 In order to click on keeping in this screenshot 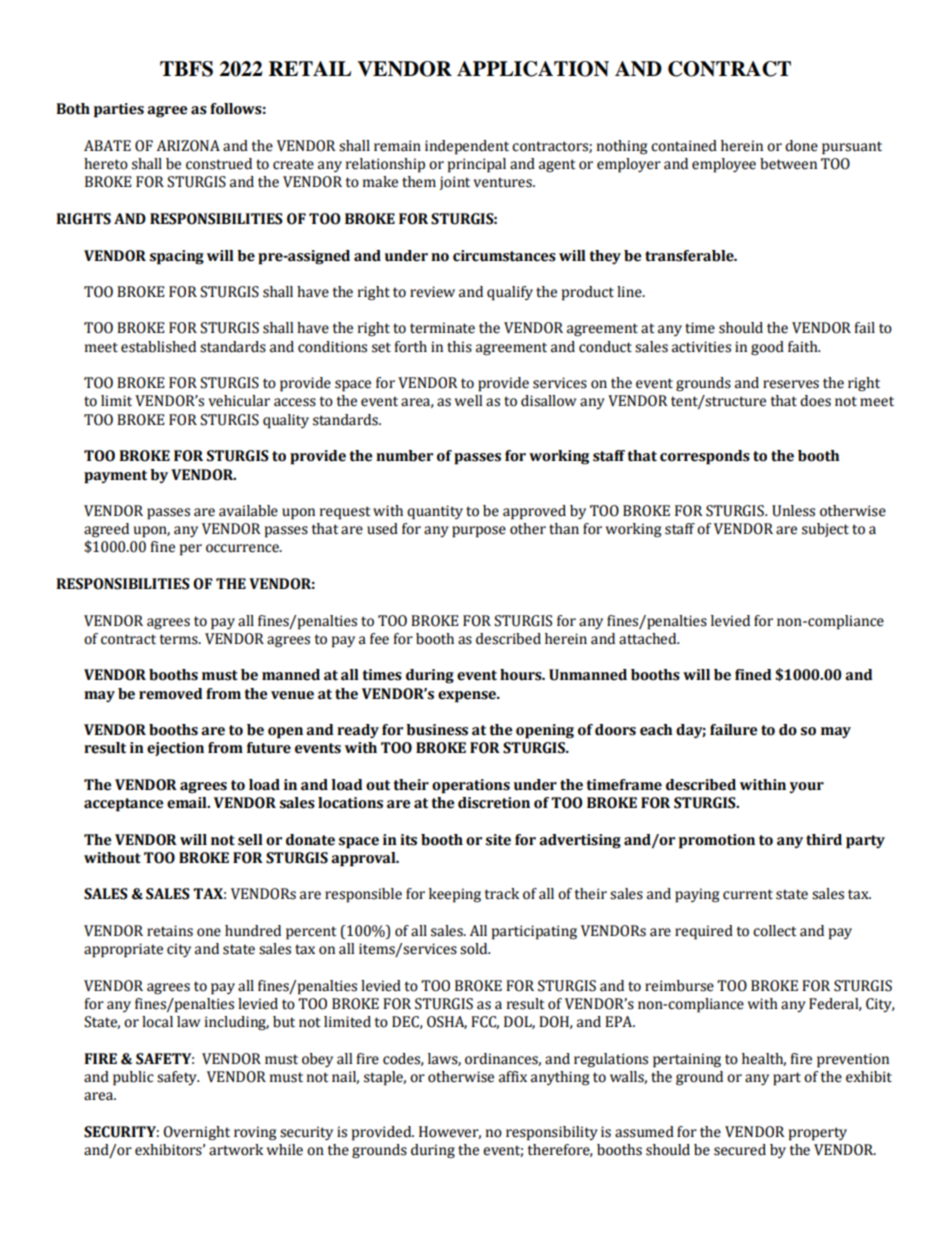, I will do `click(455, 895)`.
